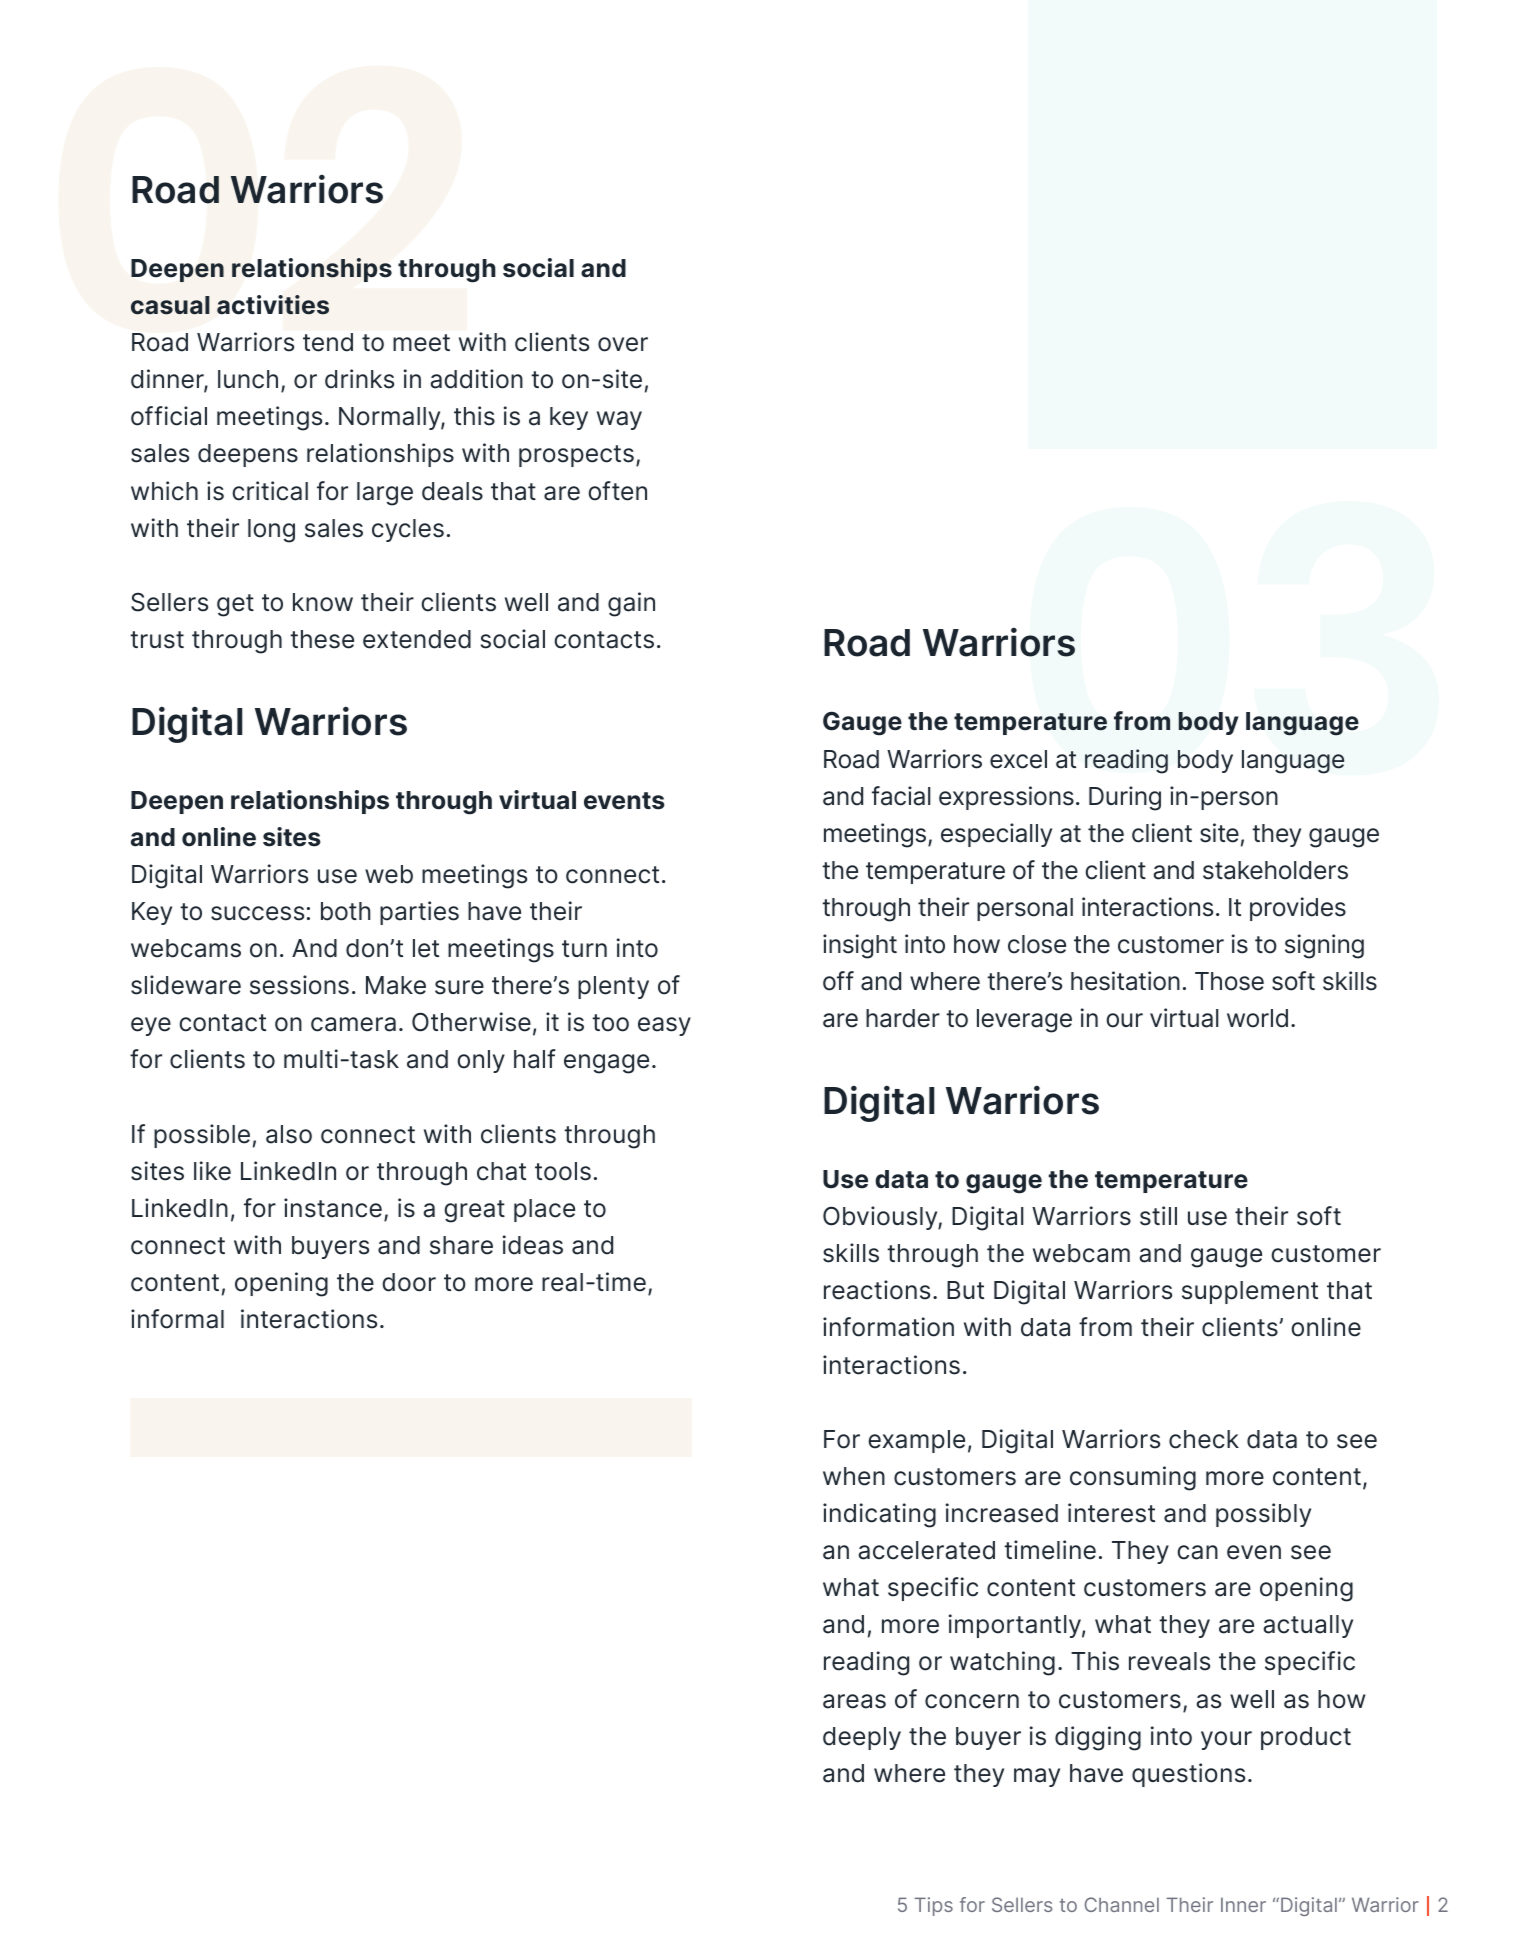  What do you see at coordinates (619, 420) in the document?
I see `way` at bounding box center [619, 420].
